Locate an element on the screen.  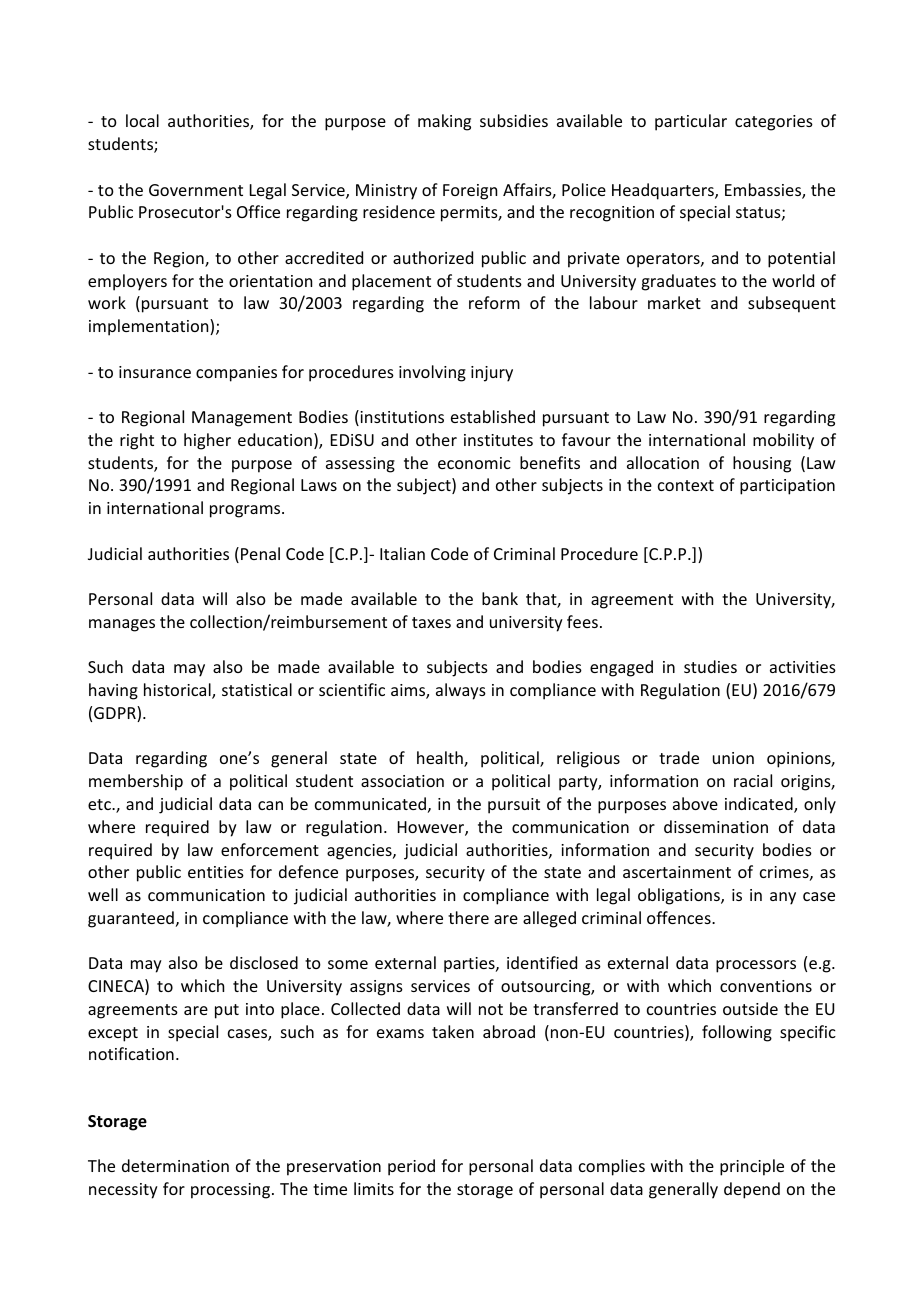
entities is located at coordinates (216, 872).
